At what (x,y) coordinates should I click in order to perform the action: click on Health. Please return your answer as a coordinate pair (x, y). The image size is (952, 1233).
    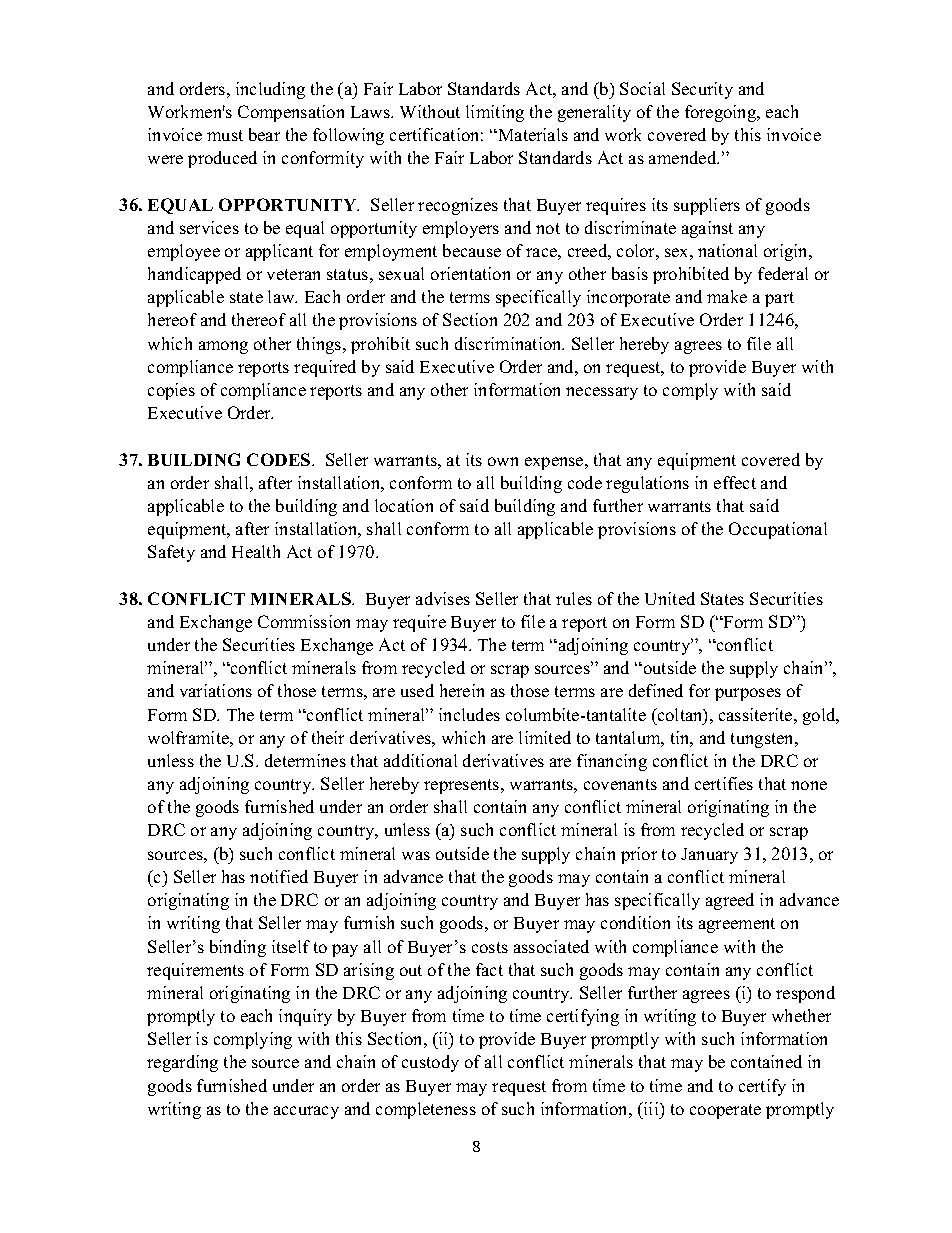
    Looking at the image, I should click on (256, 551).
